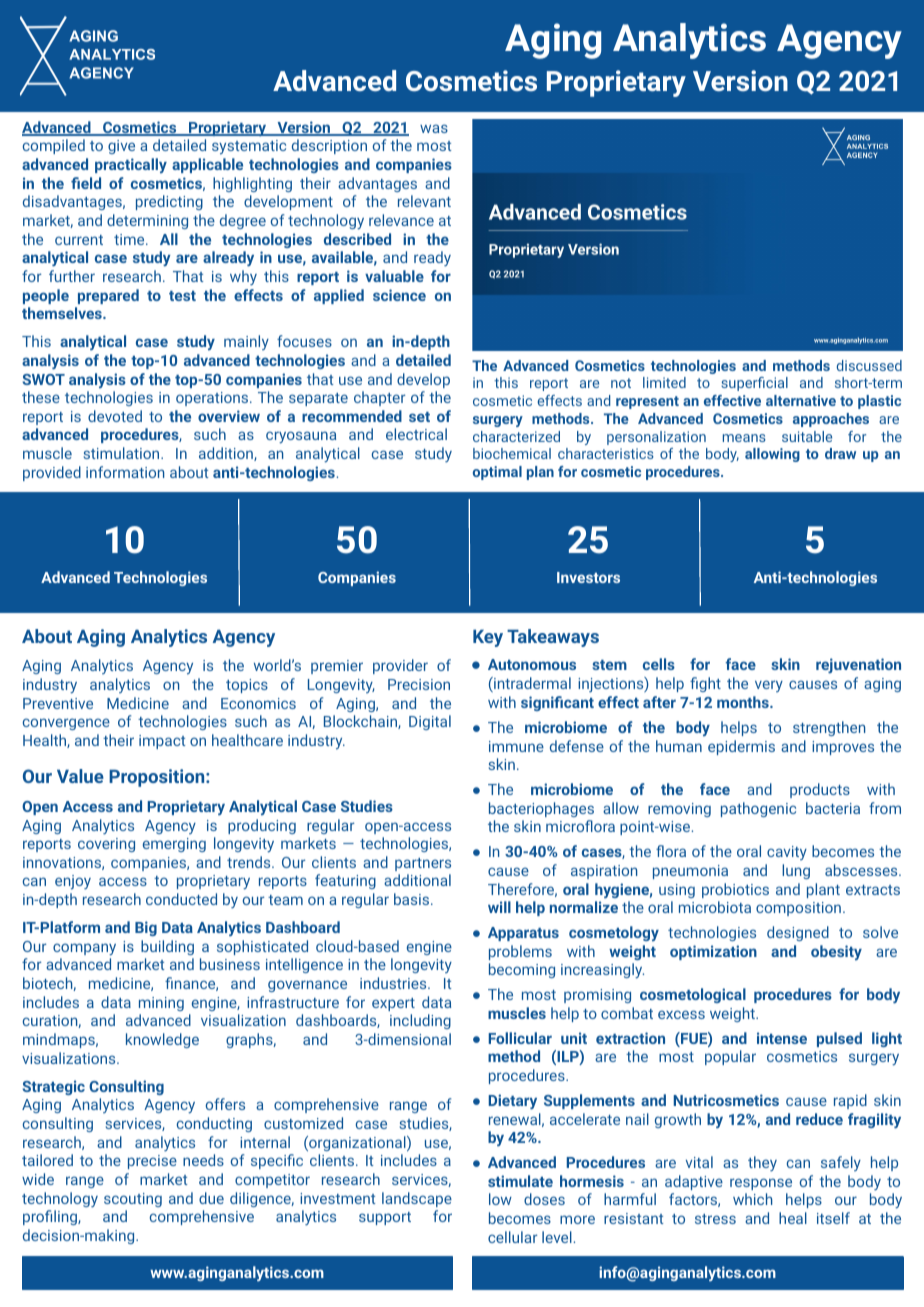 This screenshot has width=924, height=1307. I want to click on discussed, so click(869, 365).
